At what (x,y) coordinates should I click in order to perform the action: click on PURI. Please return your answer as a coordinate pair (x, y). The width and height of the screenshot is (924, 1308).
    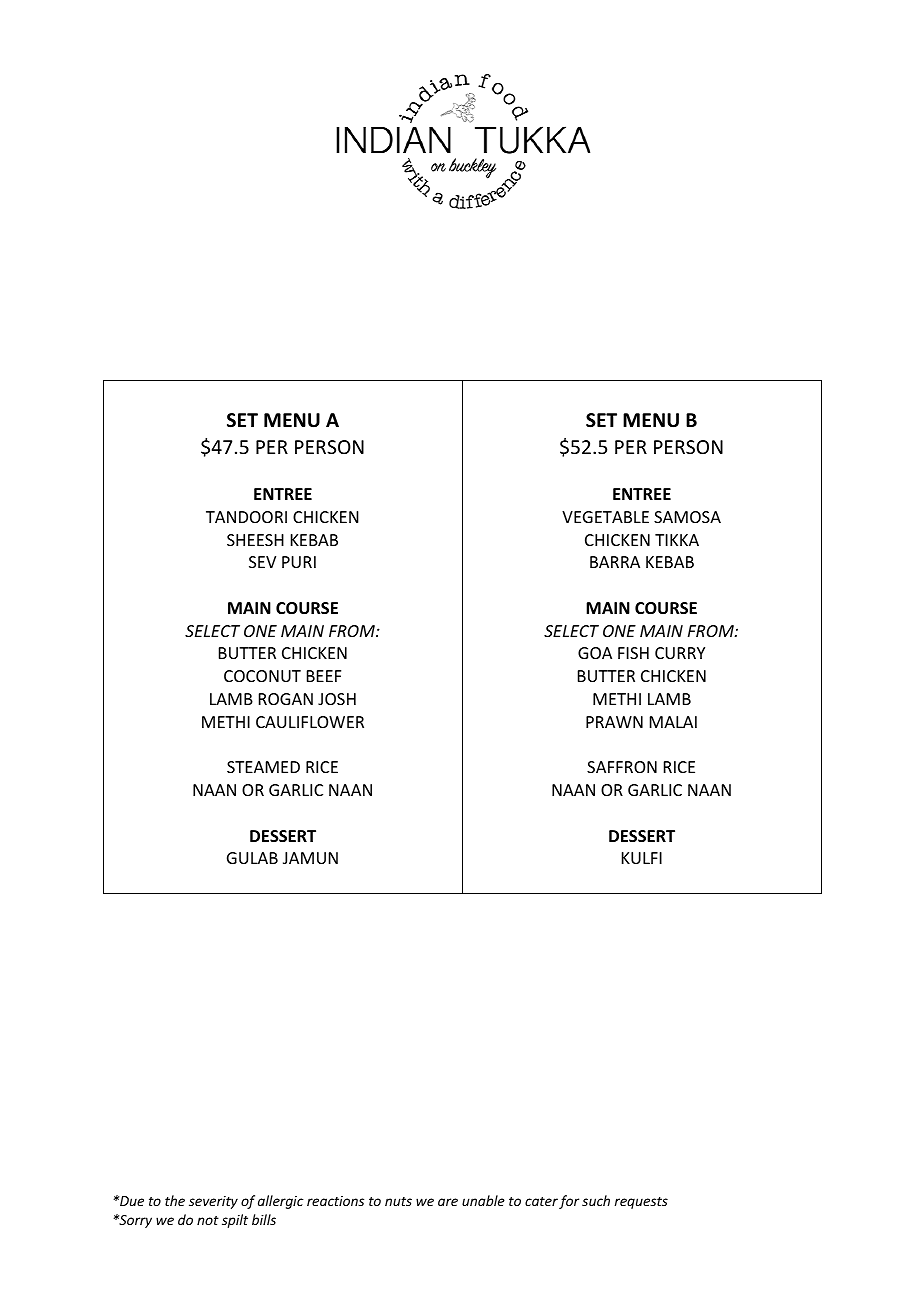
    Looking at the image, I should click on (299, 562).
